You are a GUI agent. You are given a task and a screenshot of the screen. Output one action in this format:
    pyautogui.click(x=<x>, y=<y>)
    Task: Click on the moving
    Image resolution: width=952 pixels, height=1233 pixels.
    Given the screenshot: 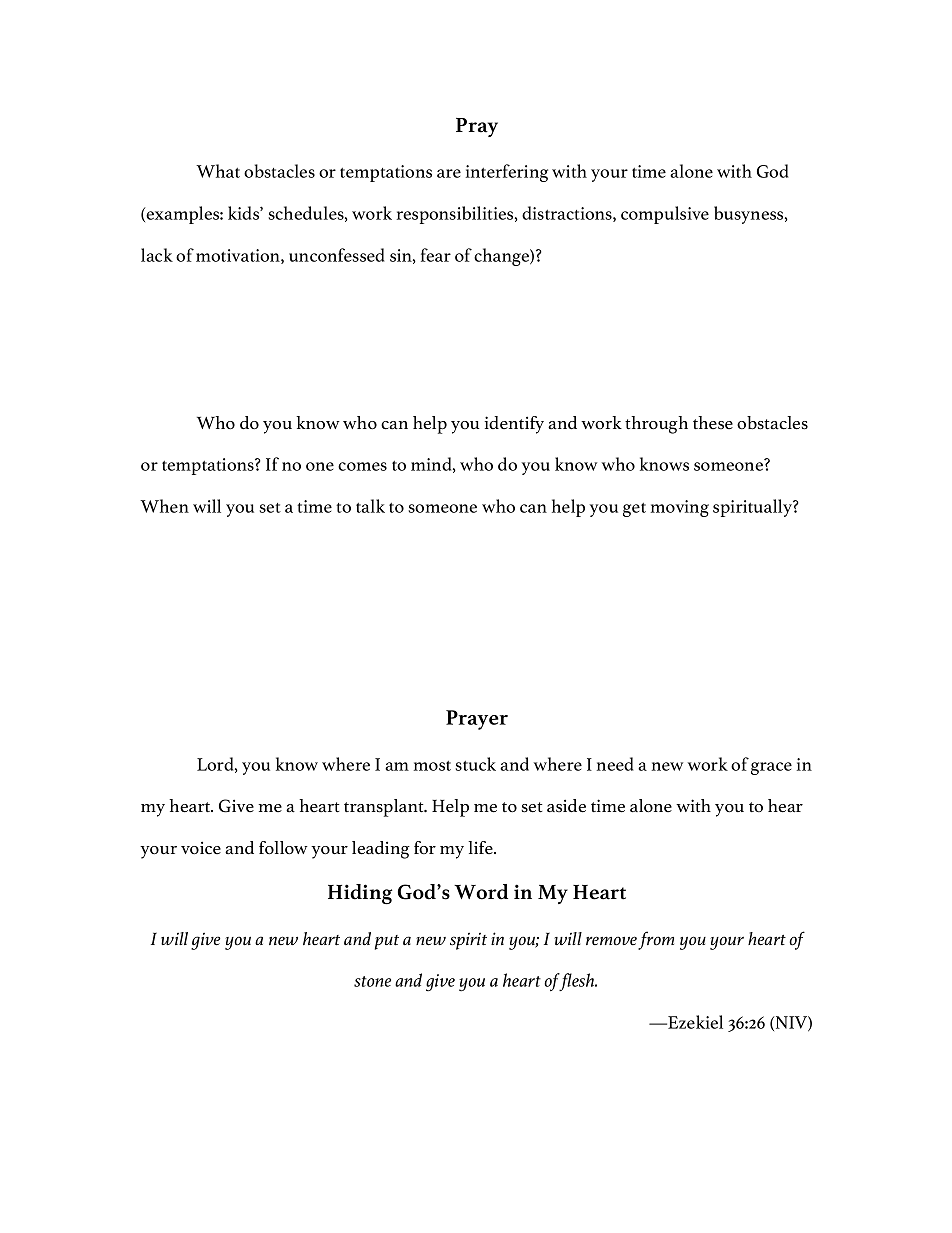 What is the action you would take?
    pyautogui.click(x=680, y=508)
